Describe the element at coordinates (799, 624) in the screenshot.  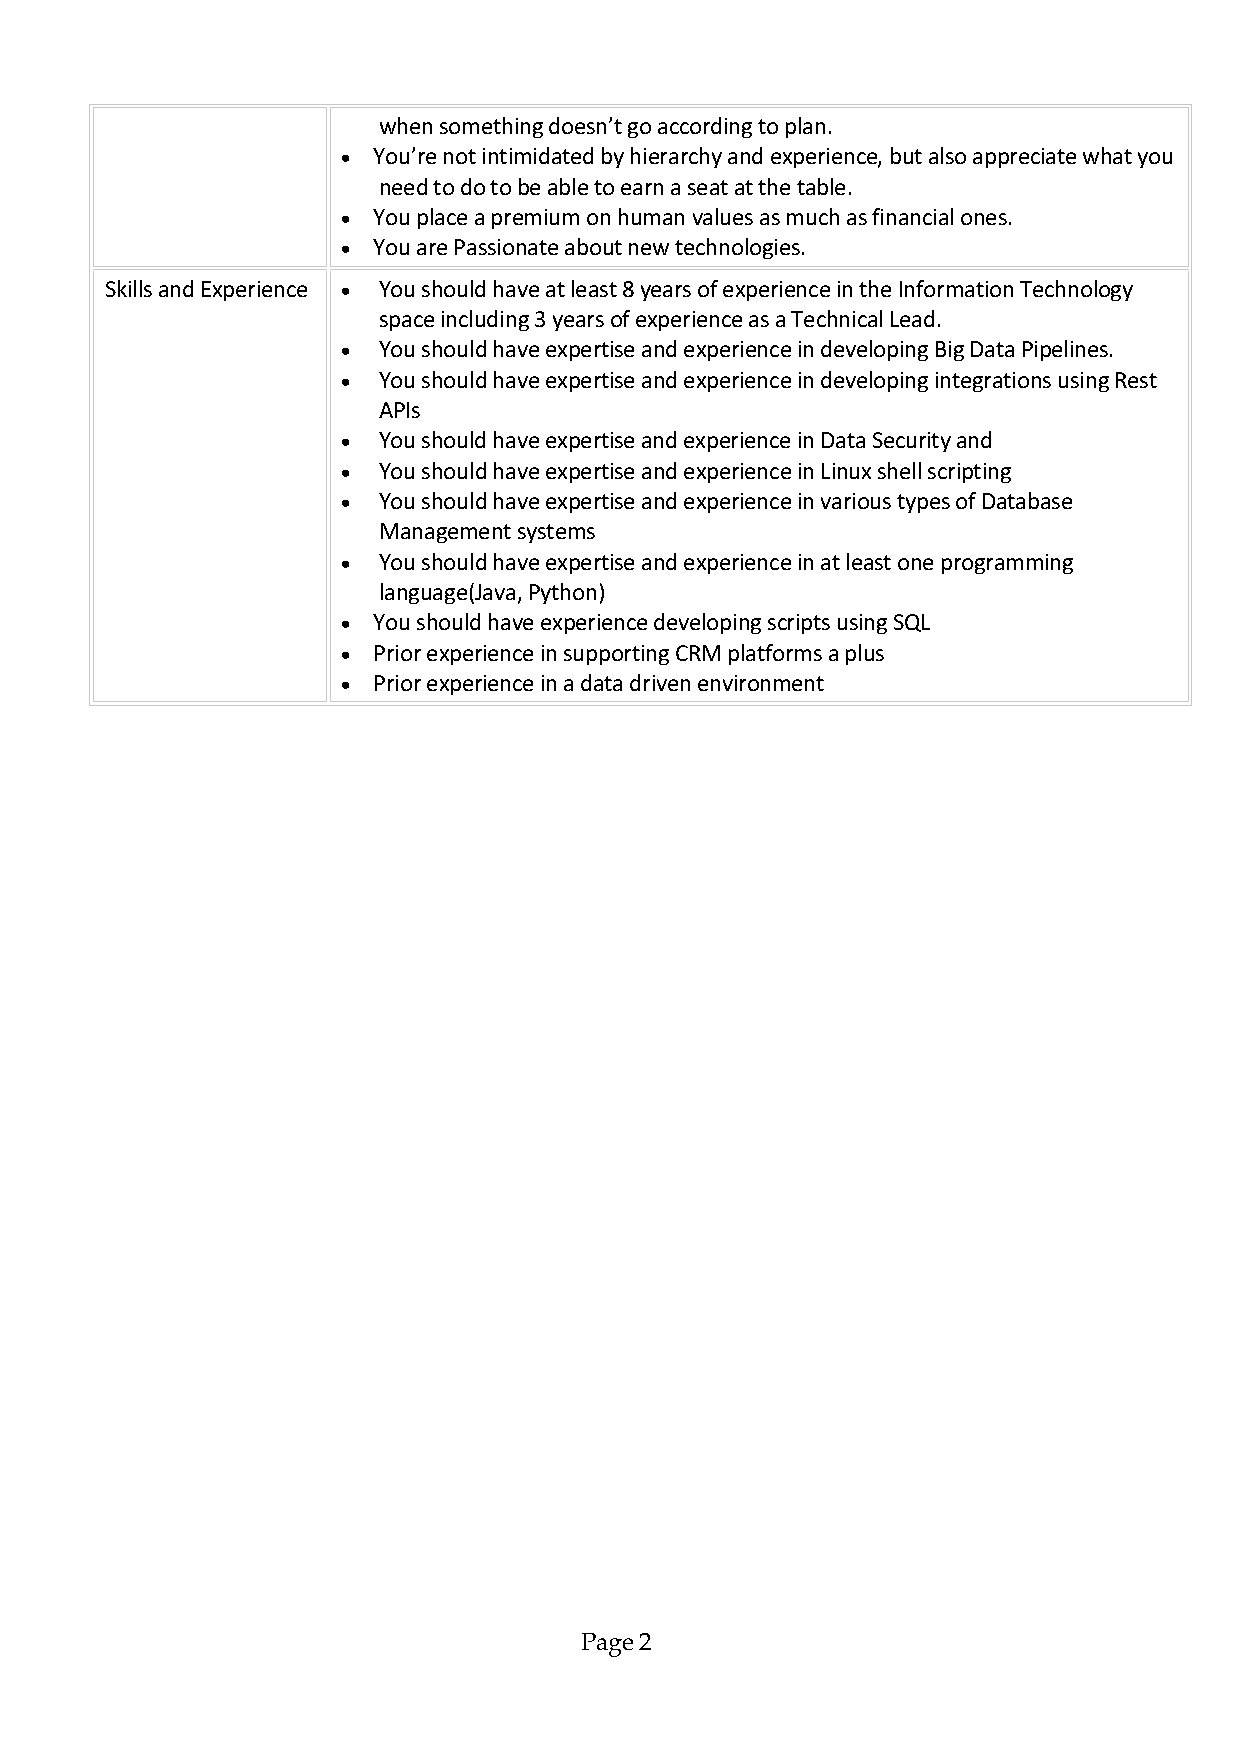
I see `scripts` at that location.
